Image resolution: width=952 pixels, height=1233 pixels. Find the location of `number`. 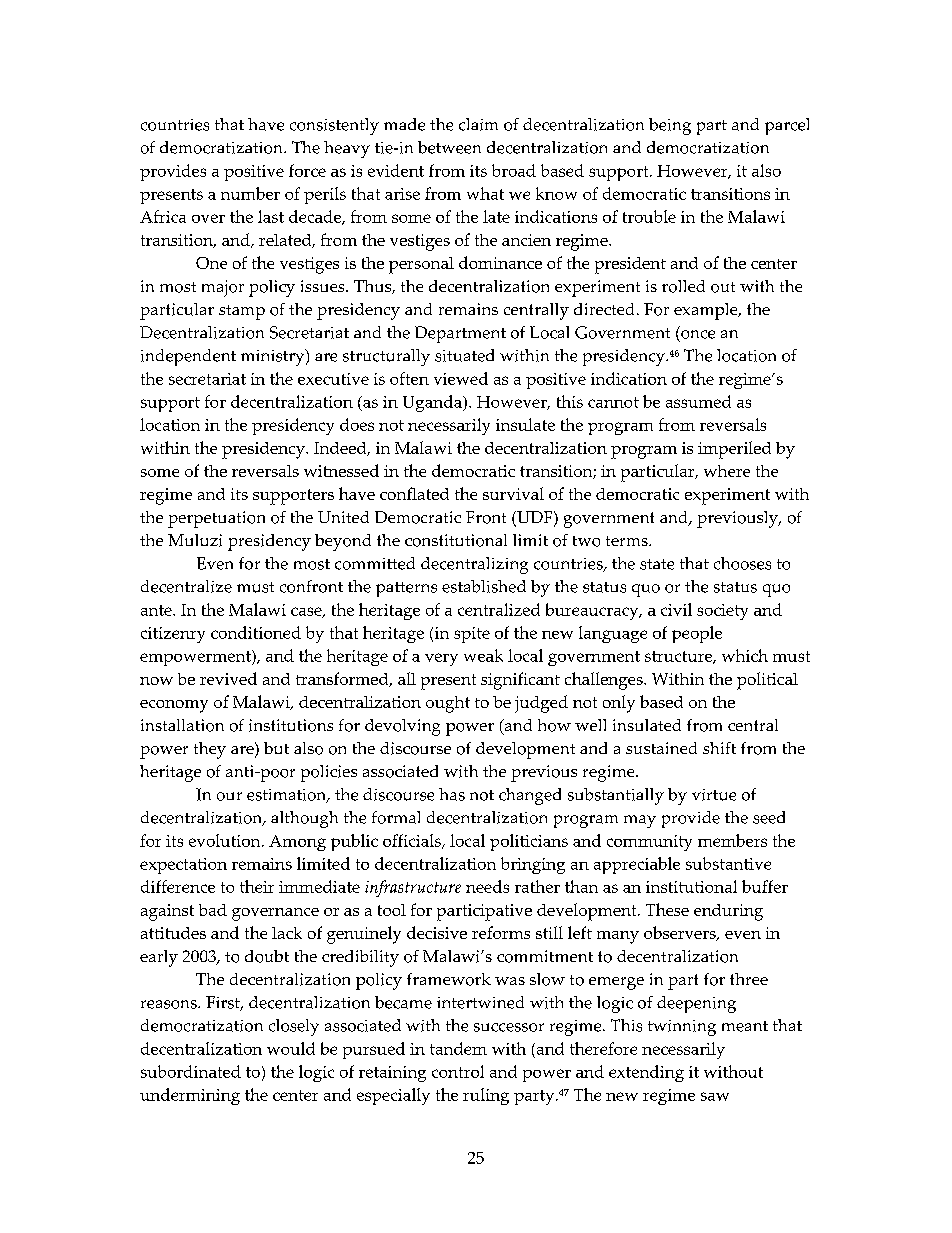

number is located at coordinates (250, 193).
